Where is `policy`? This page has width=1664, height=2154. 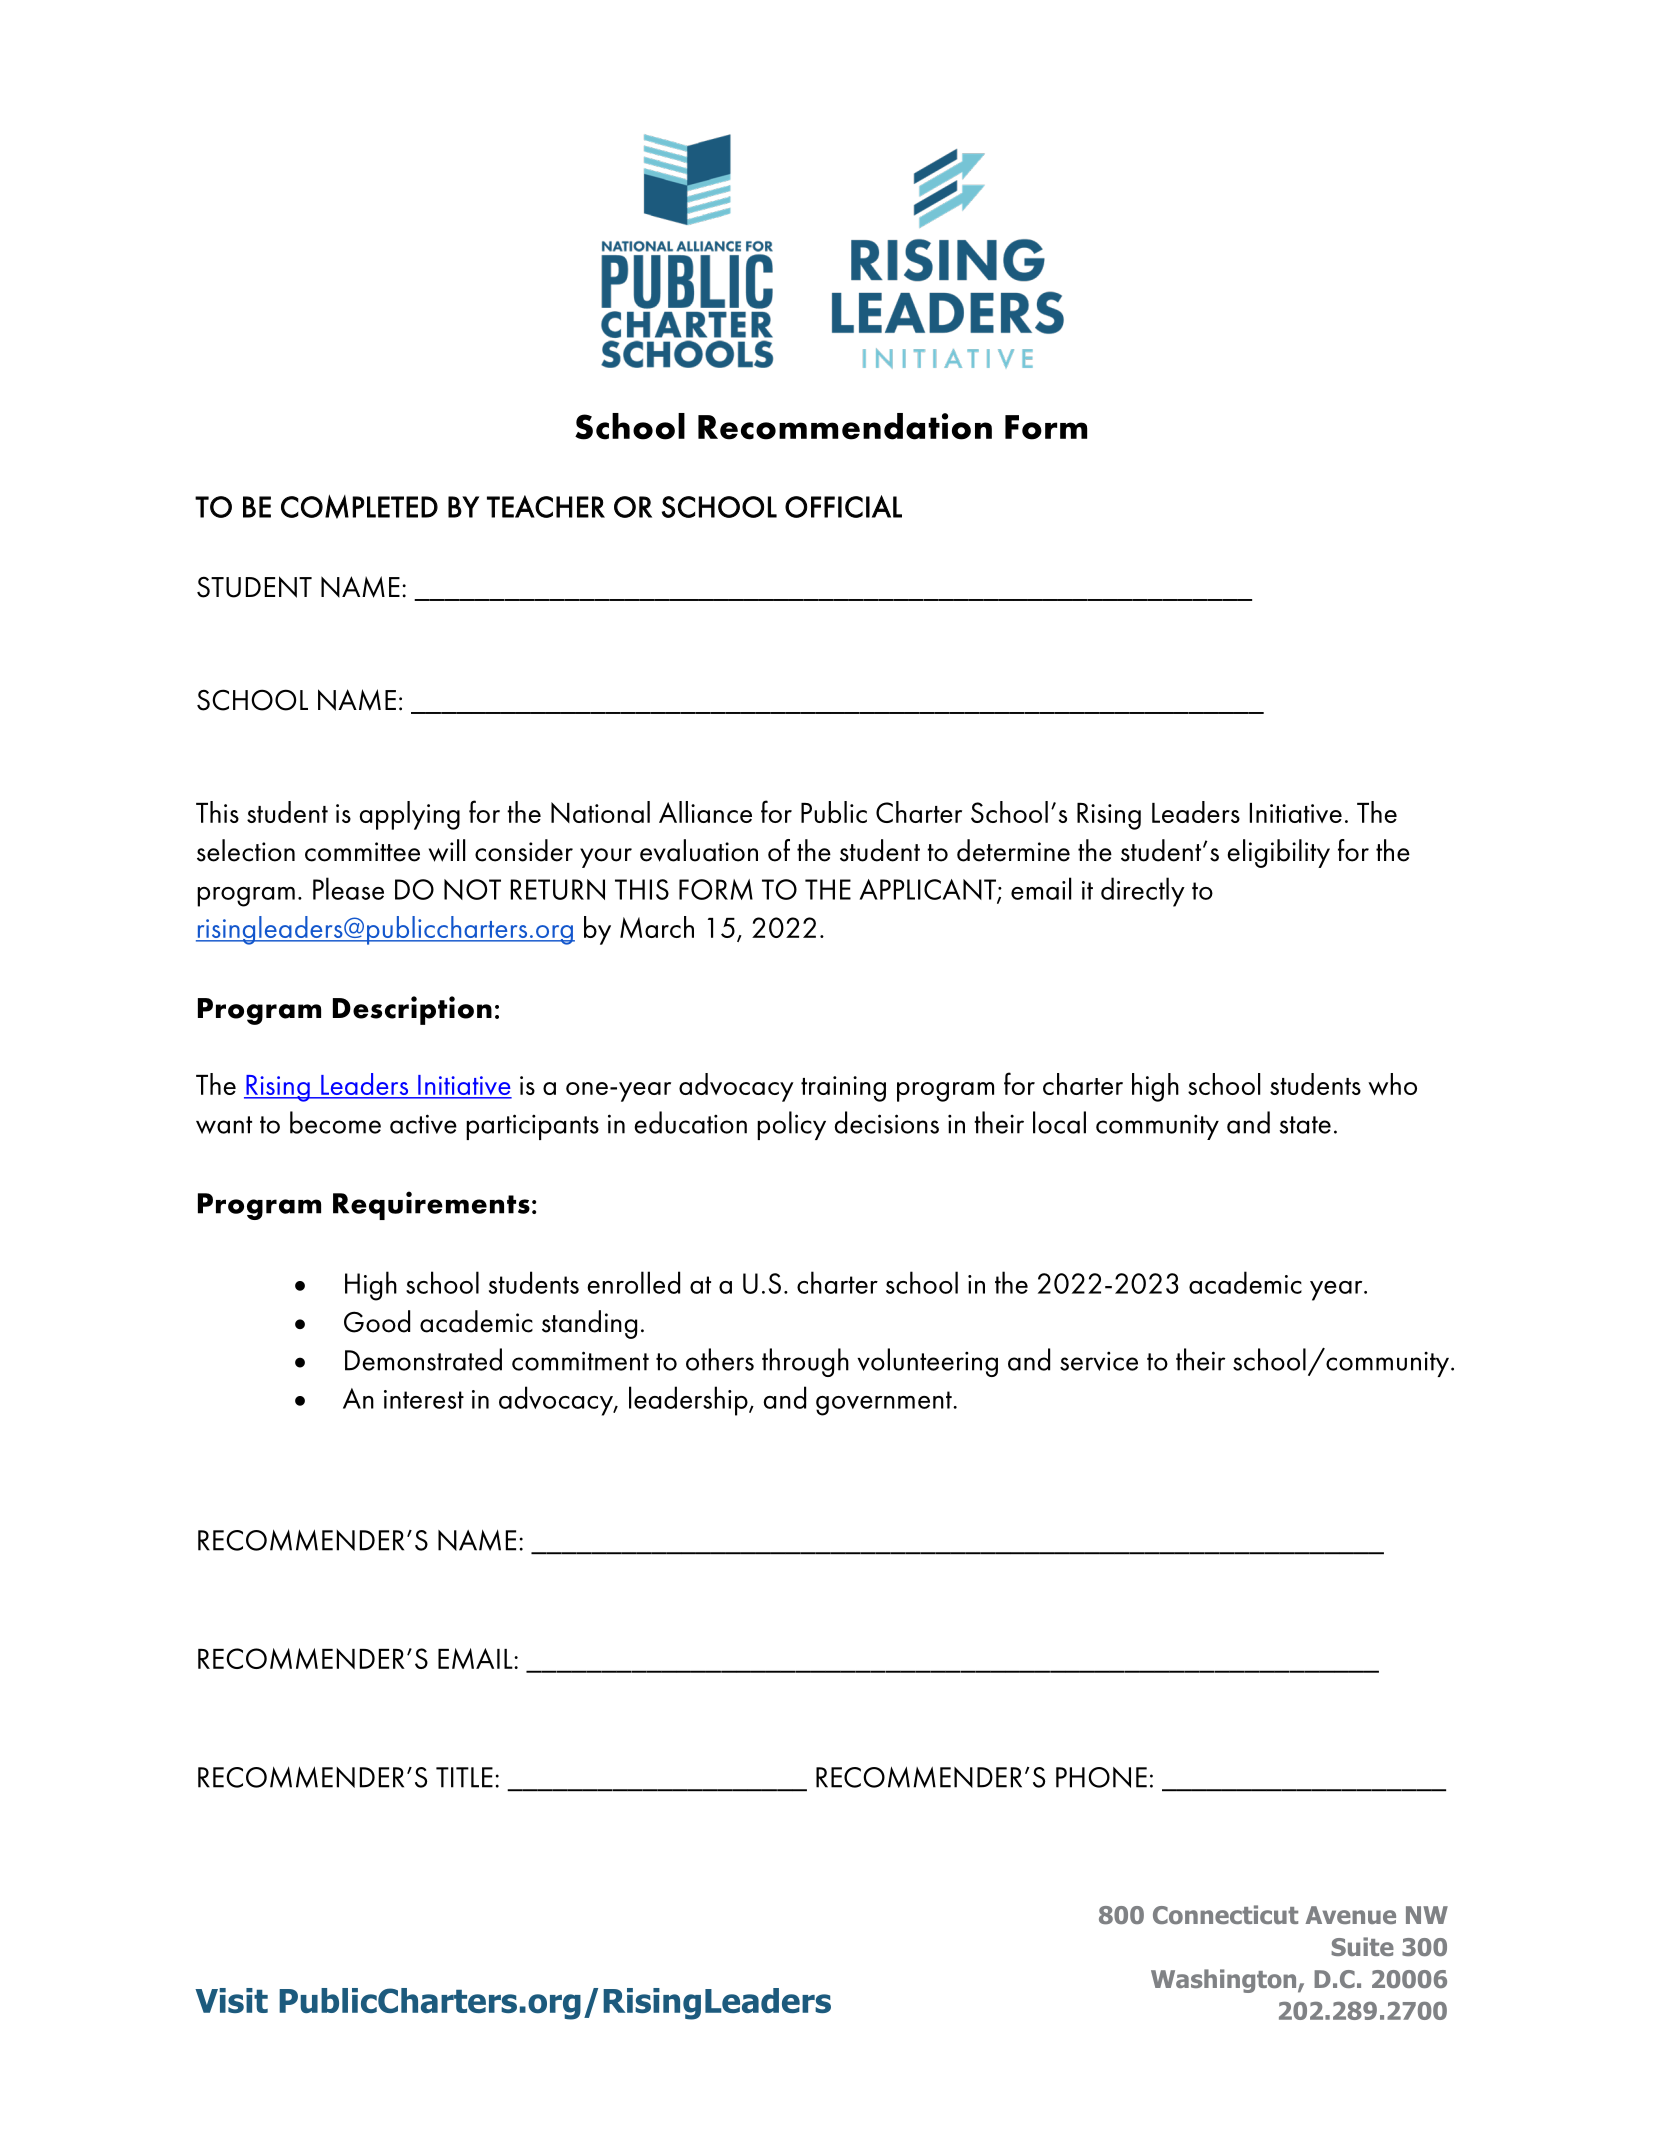 policy is located at coordinates (791, 1125).
